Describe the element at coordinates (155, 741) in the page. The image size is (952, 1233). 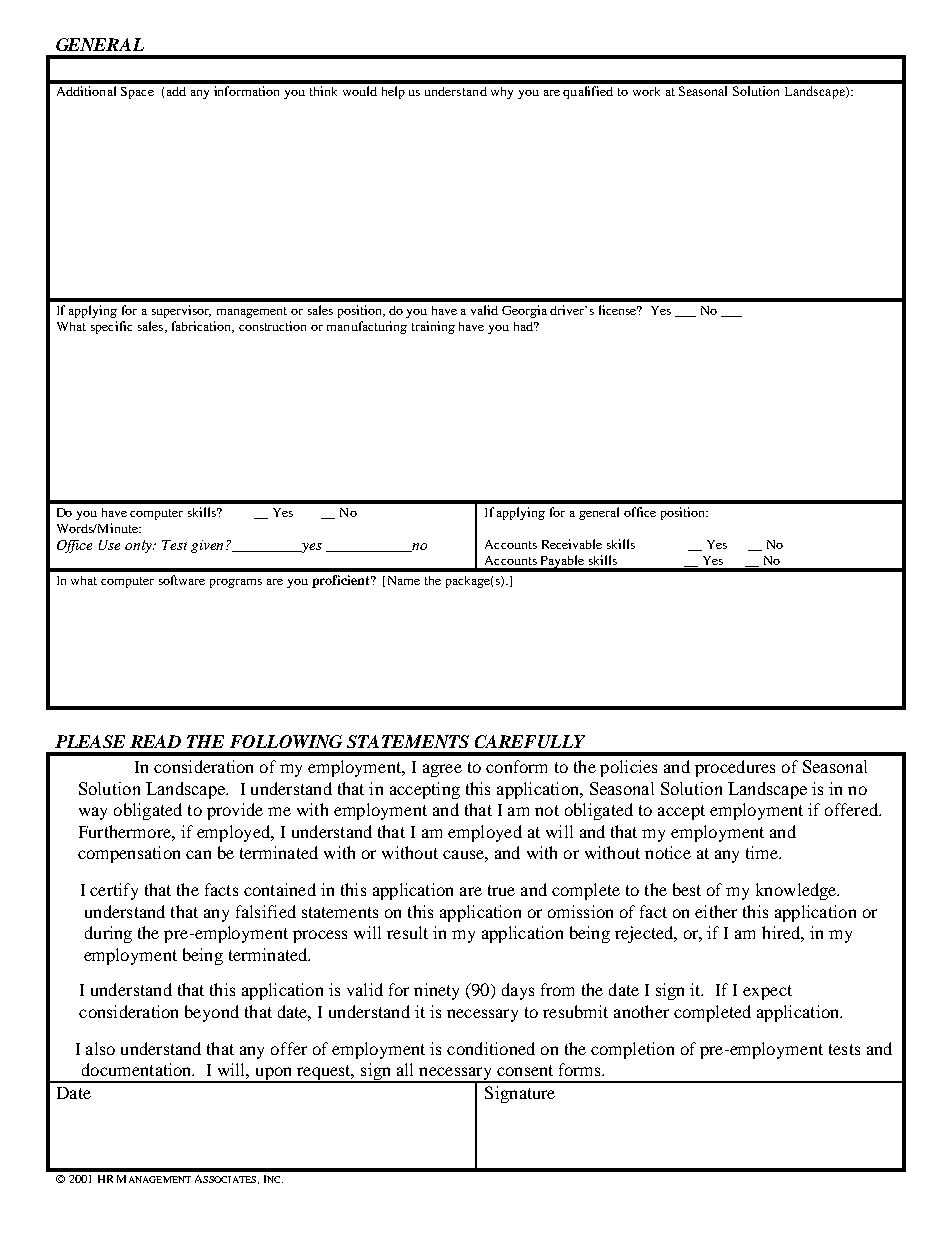
I see `READ` at that location.
